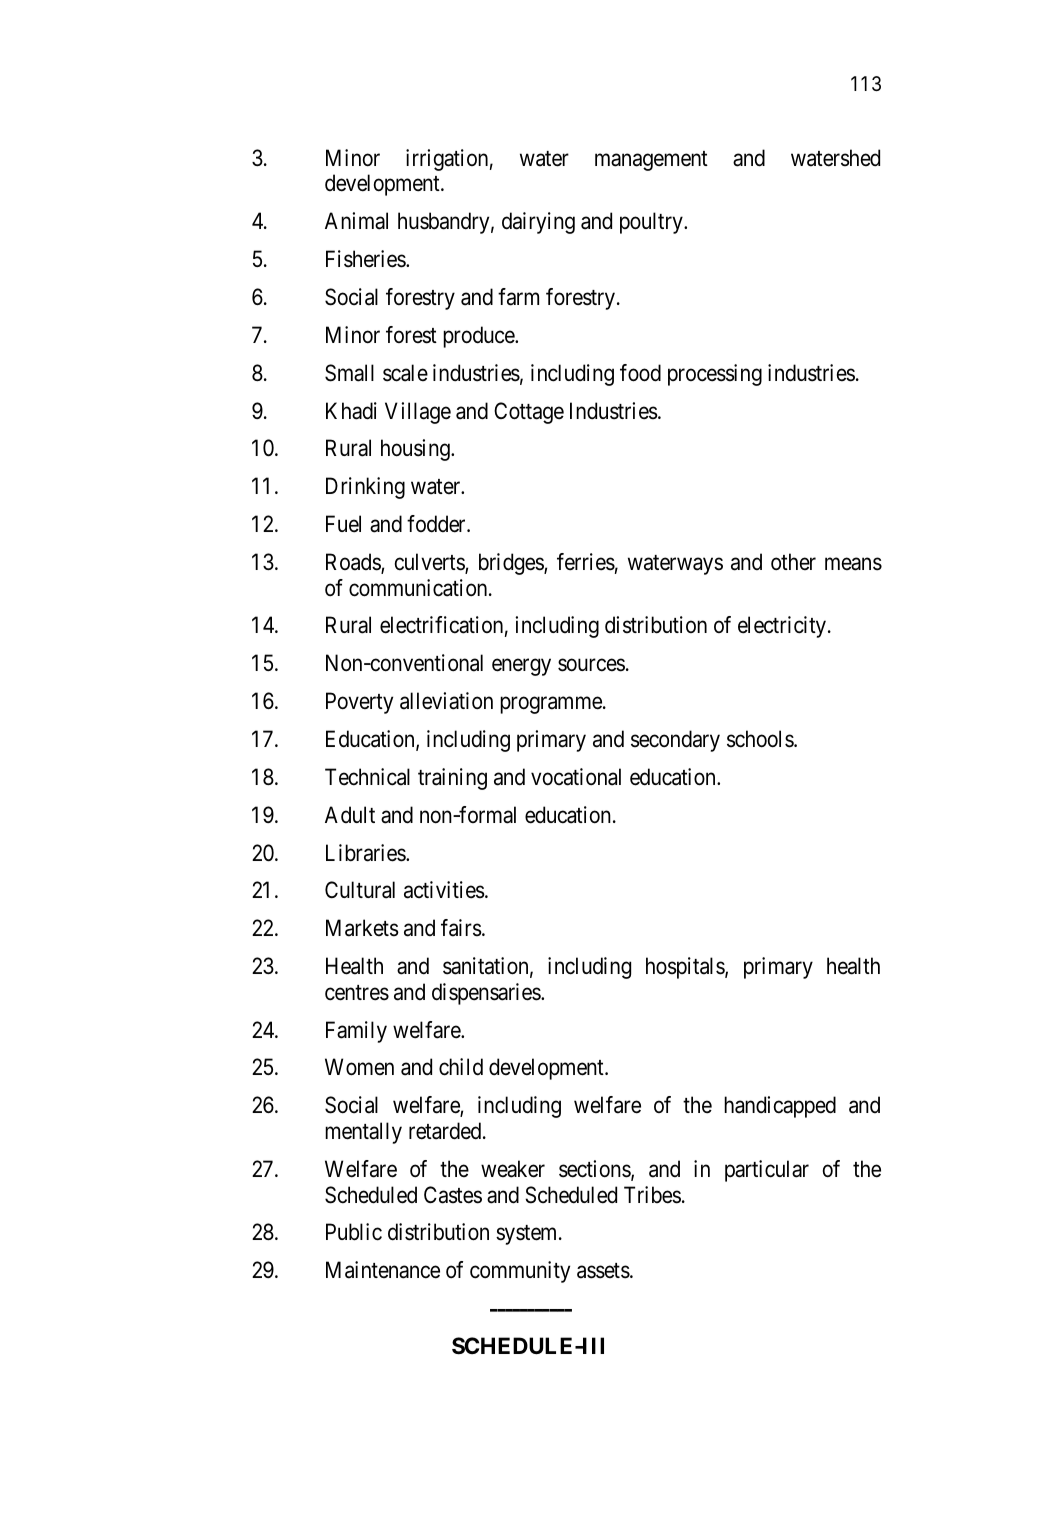 Image resolution: width=1059 pixels, height=1534 pixels. I want to click on programme, so click(552, 705).
